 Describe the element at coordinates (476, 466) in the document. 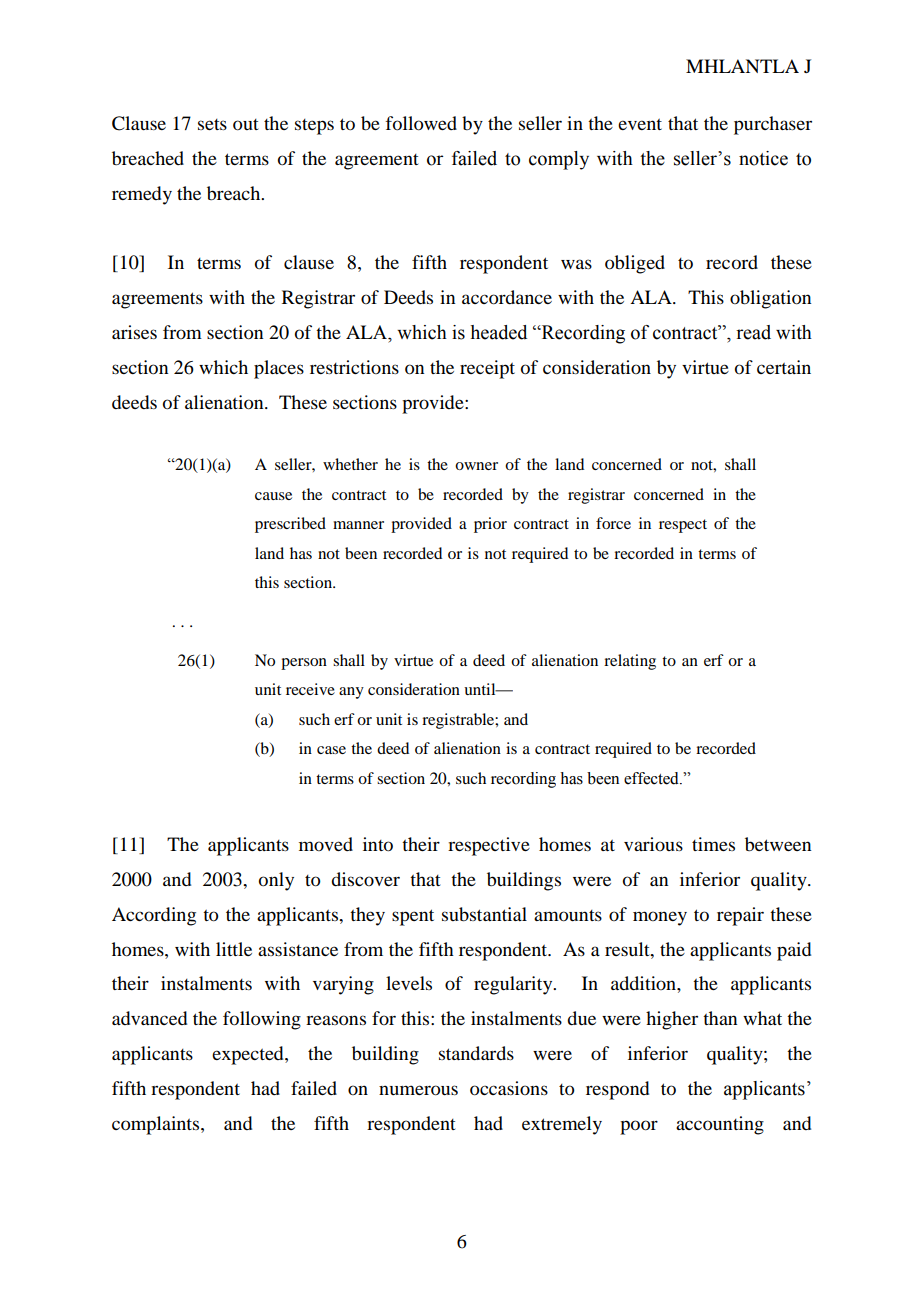

I see `owner` at that location.
